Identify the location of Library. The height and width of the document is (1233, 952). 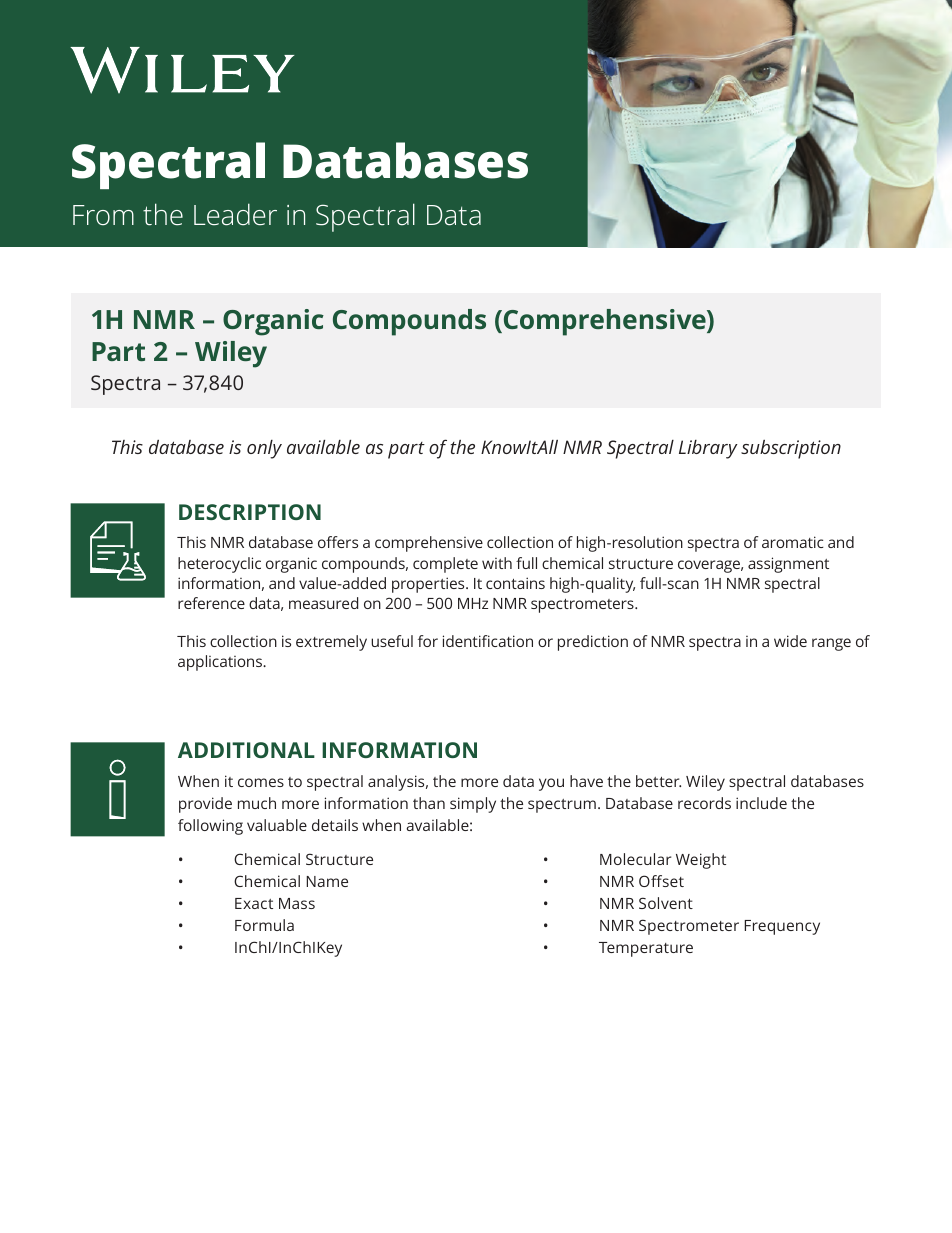
(708, 449).
